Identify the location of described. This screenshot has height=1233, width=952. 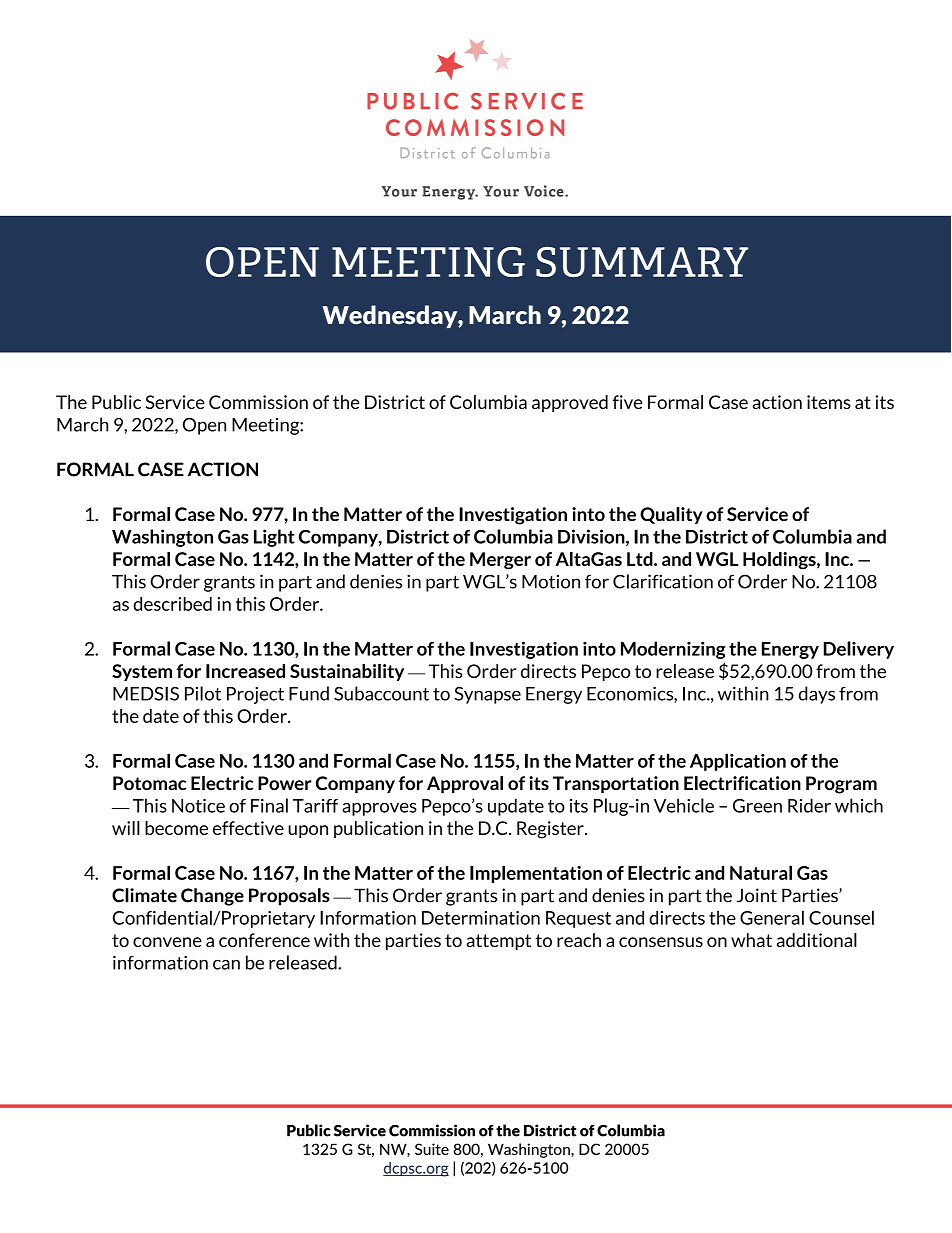
(172, 604).
